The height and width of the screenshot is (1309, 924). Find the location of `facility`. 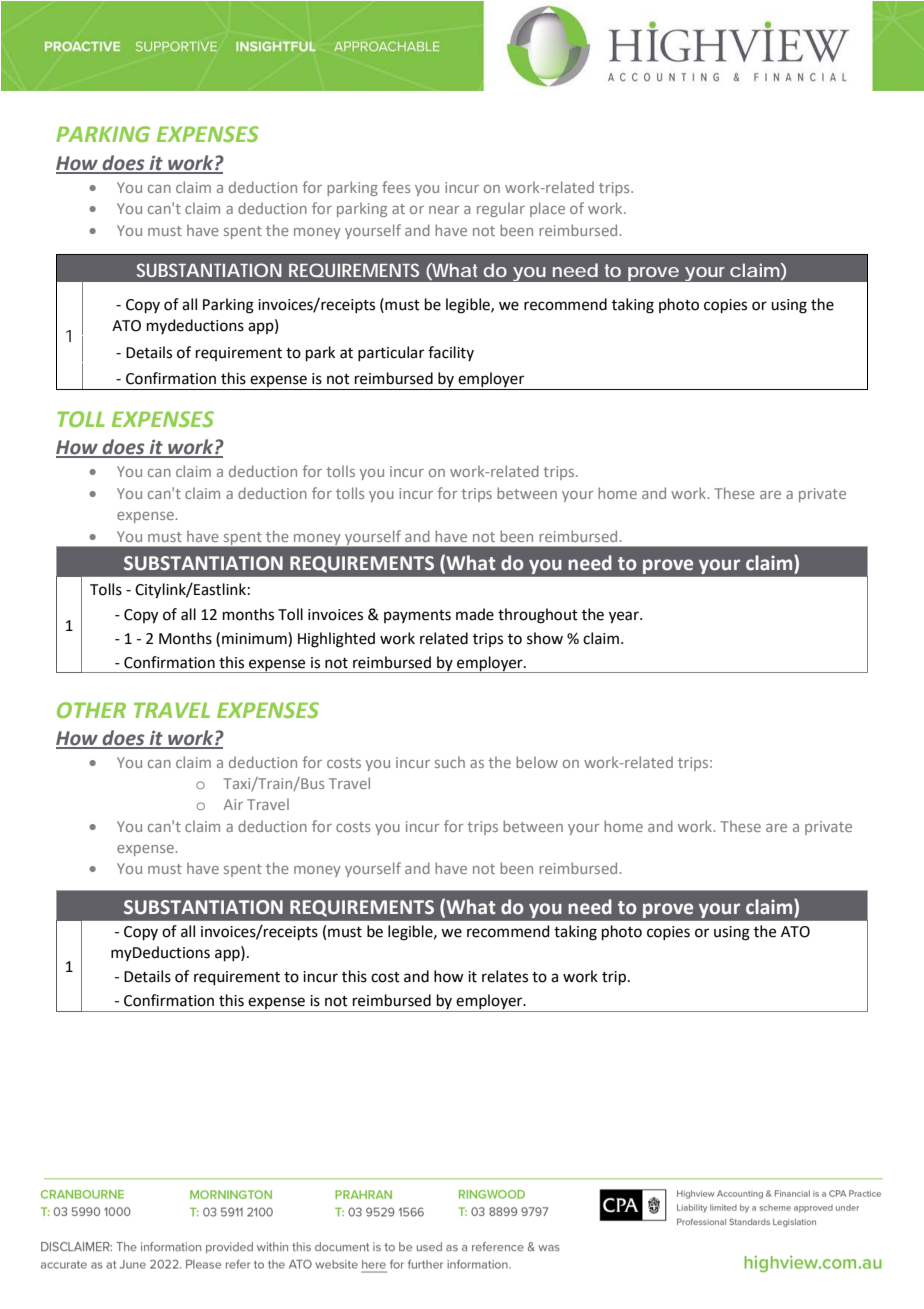

facility is located at coordinates (451, 353).
